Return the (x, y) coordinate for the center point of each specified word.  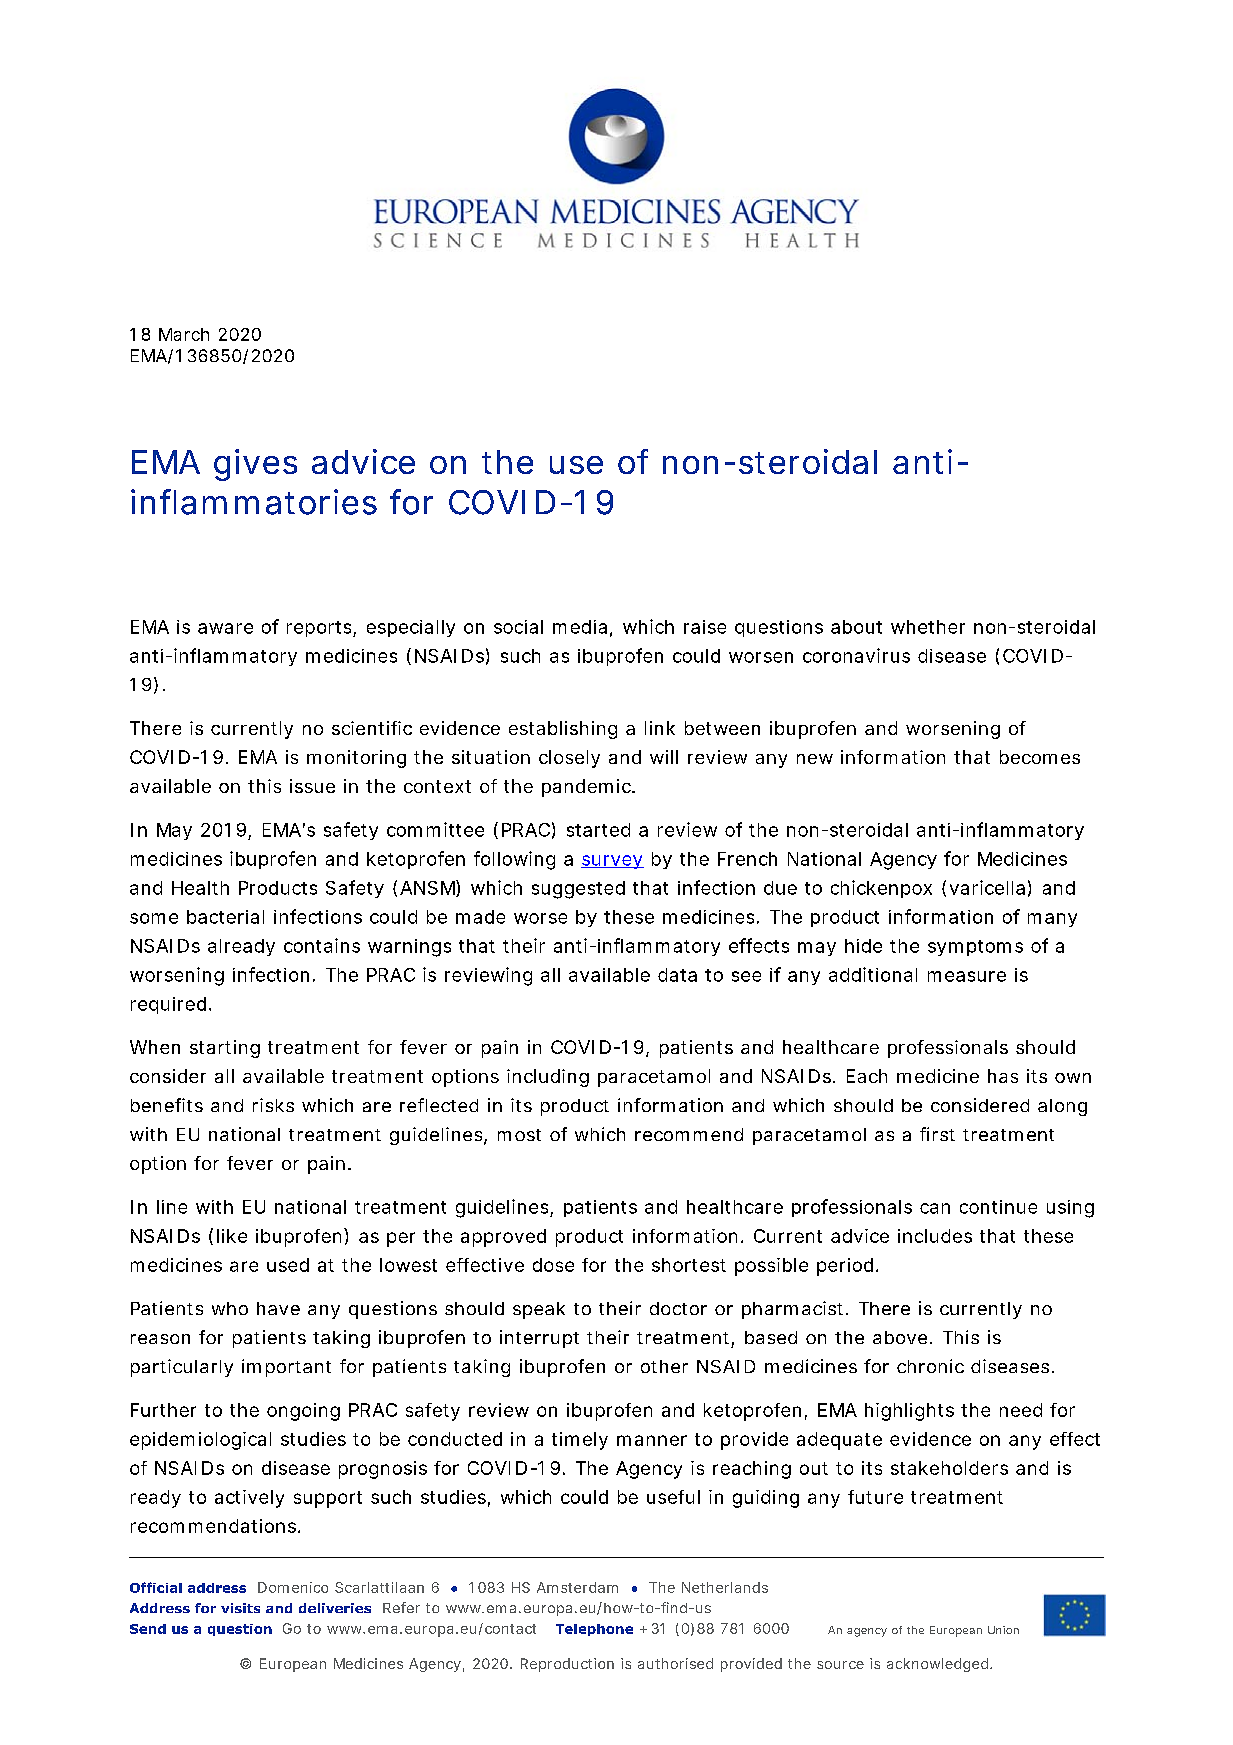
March (184, 334)
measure (967, 976)
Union (1003, 1630)
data (677, 975)
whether (928, 627)
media (580, 627)
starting (225, 1049)
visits (240, 1608)
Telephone (594, 1630)
